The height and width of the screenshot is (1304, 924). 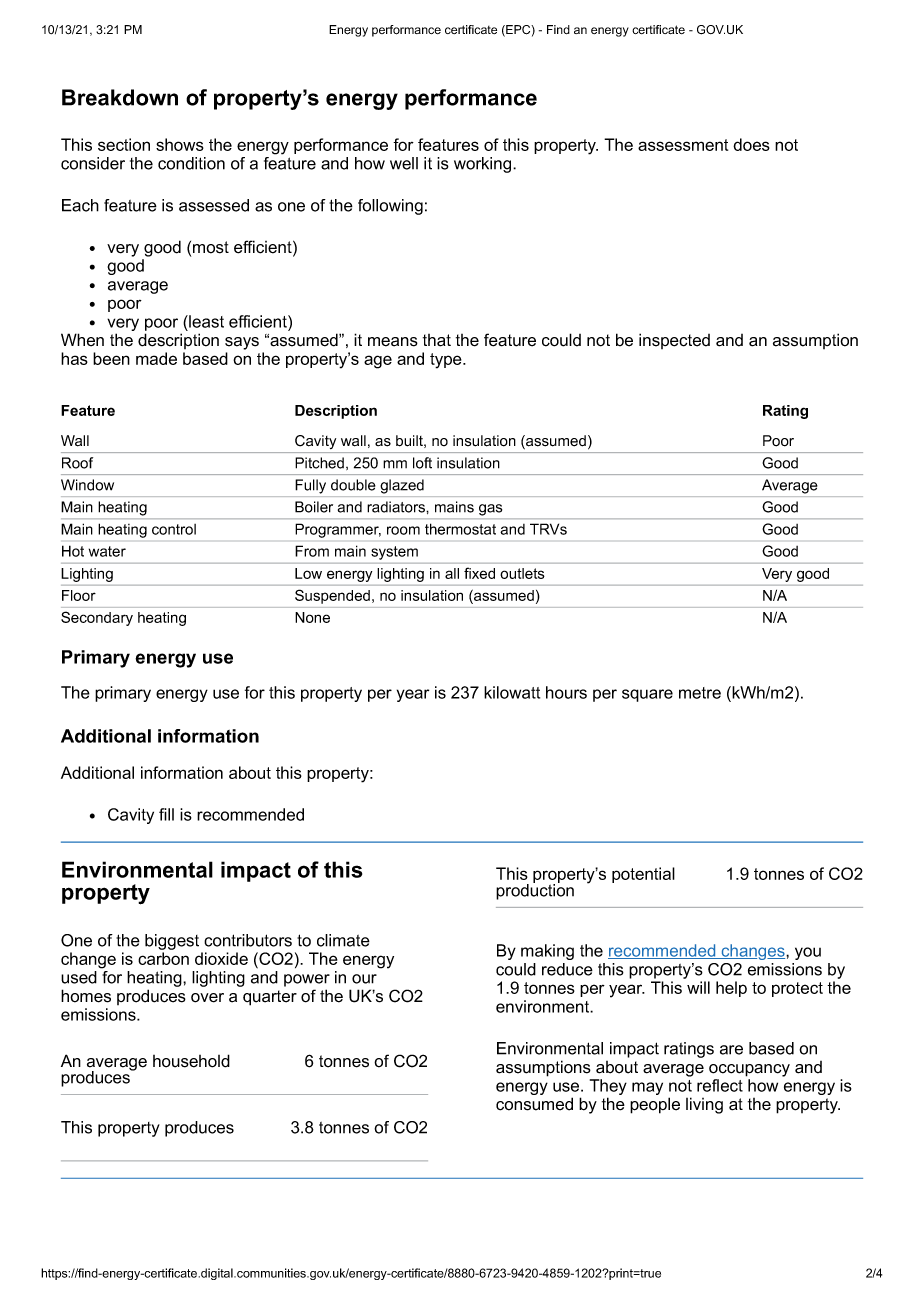 What do you see at coordinates (700, 693) in the screenshot?
I see `metre` at bounding box center [700, 693].
